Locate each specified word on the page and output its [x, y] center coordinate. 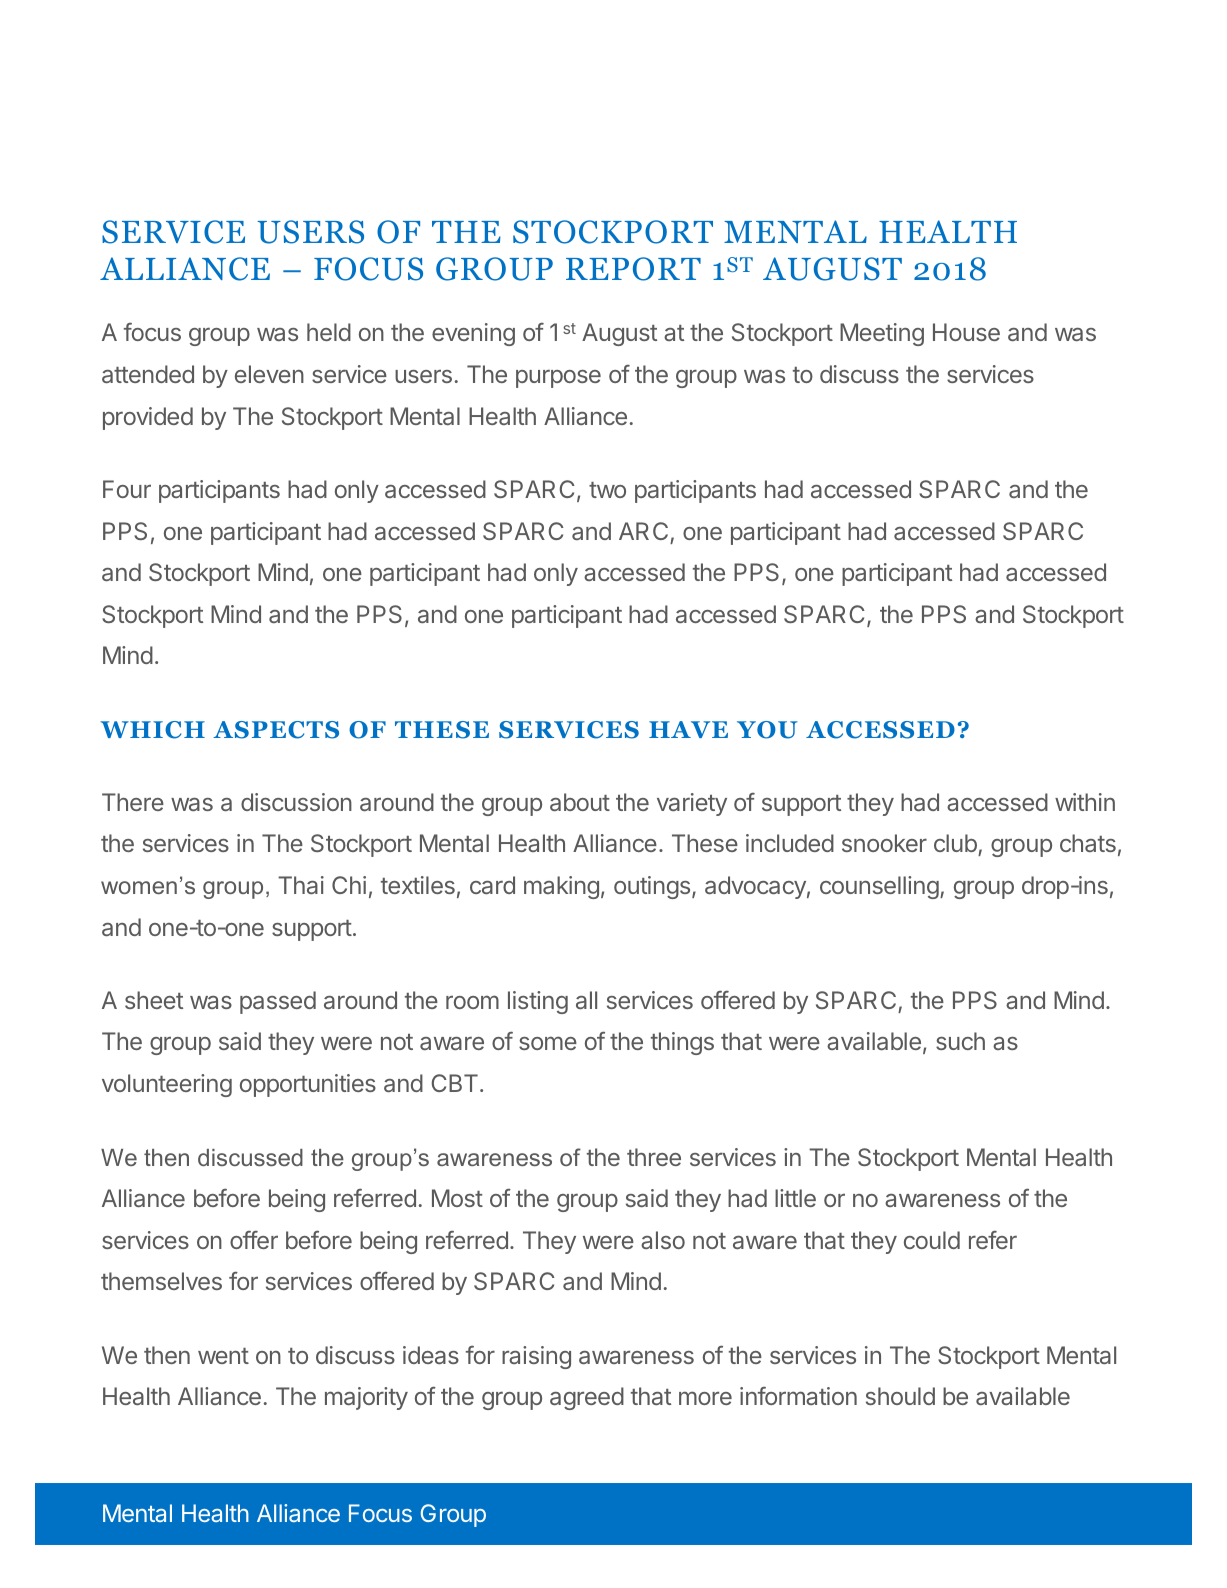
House [966, 332]
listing [538, 1002]
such [960, 1041]
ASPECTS [276, 730]
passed [278, 1002]
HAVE [688, 729]
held [329, 332]
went [223, 1356]
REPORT [633, 269]
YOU [767, 730]
